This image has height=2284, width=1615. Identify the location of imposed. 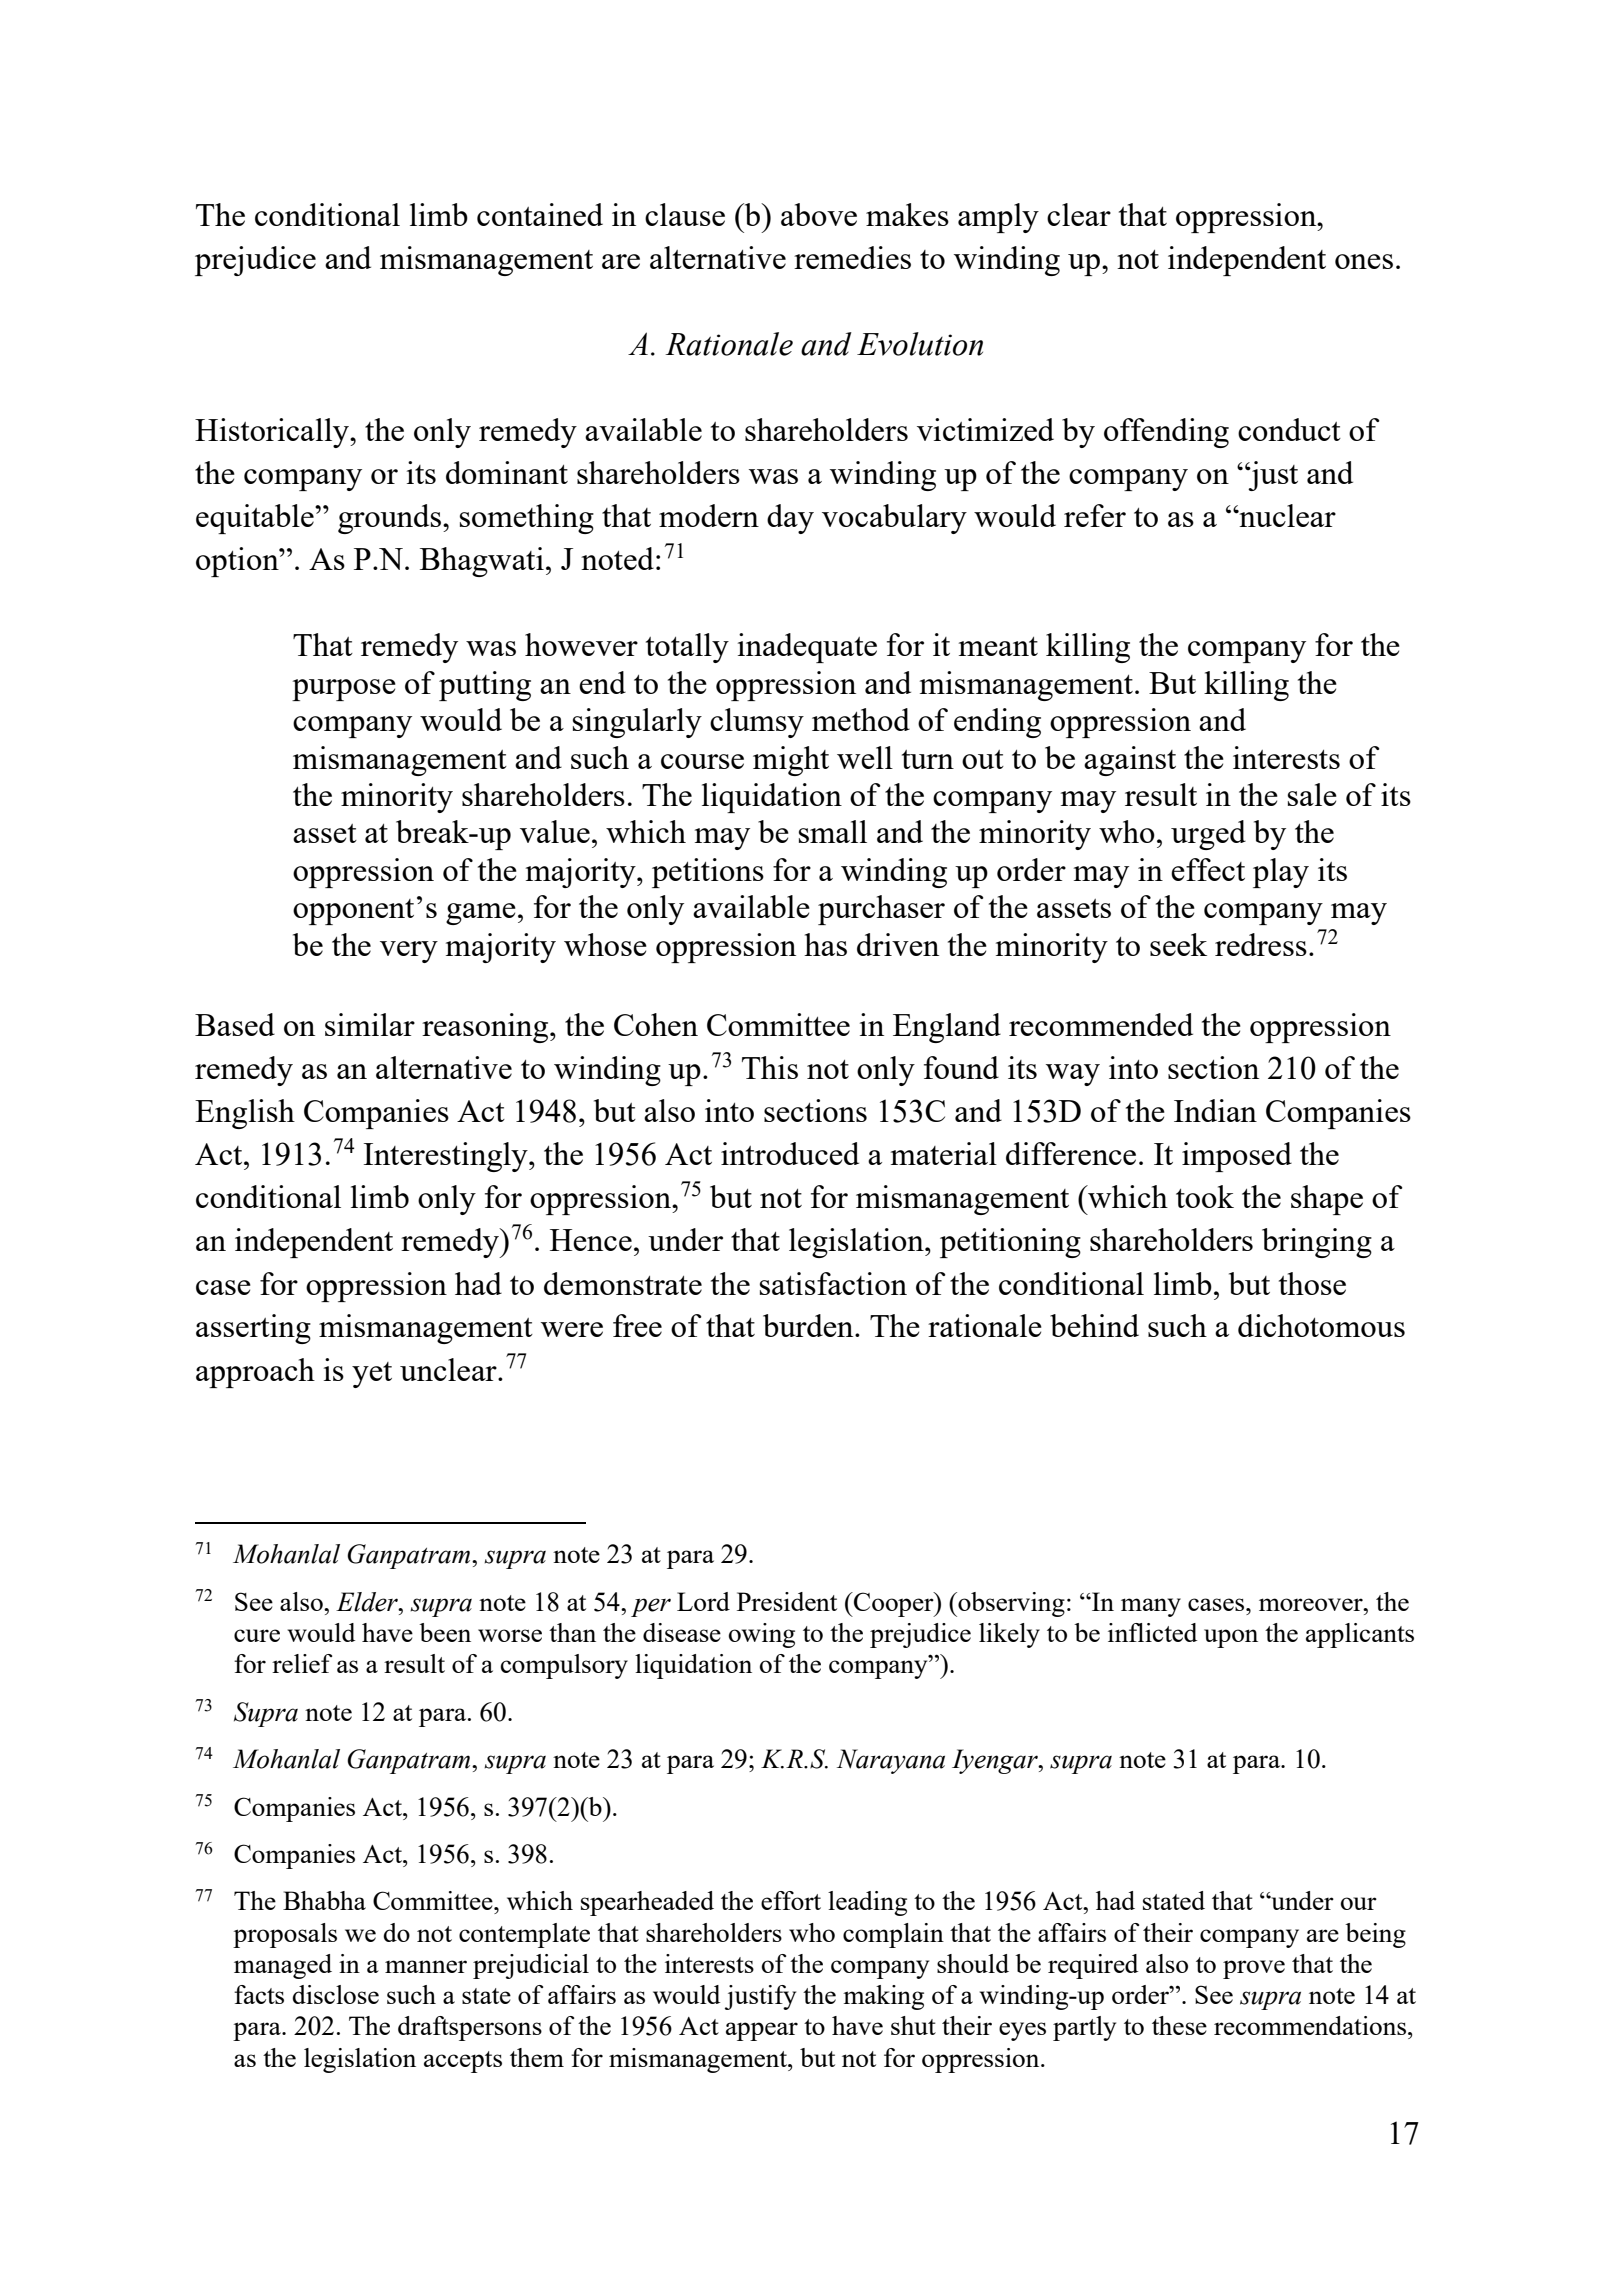
(1237, 1157).
